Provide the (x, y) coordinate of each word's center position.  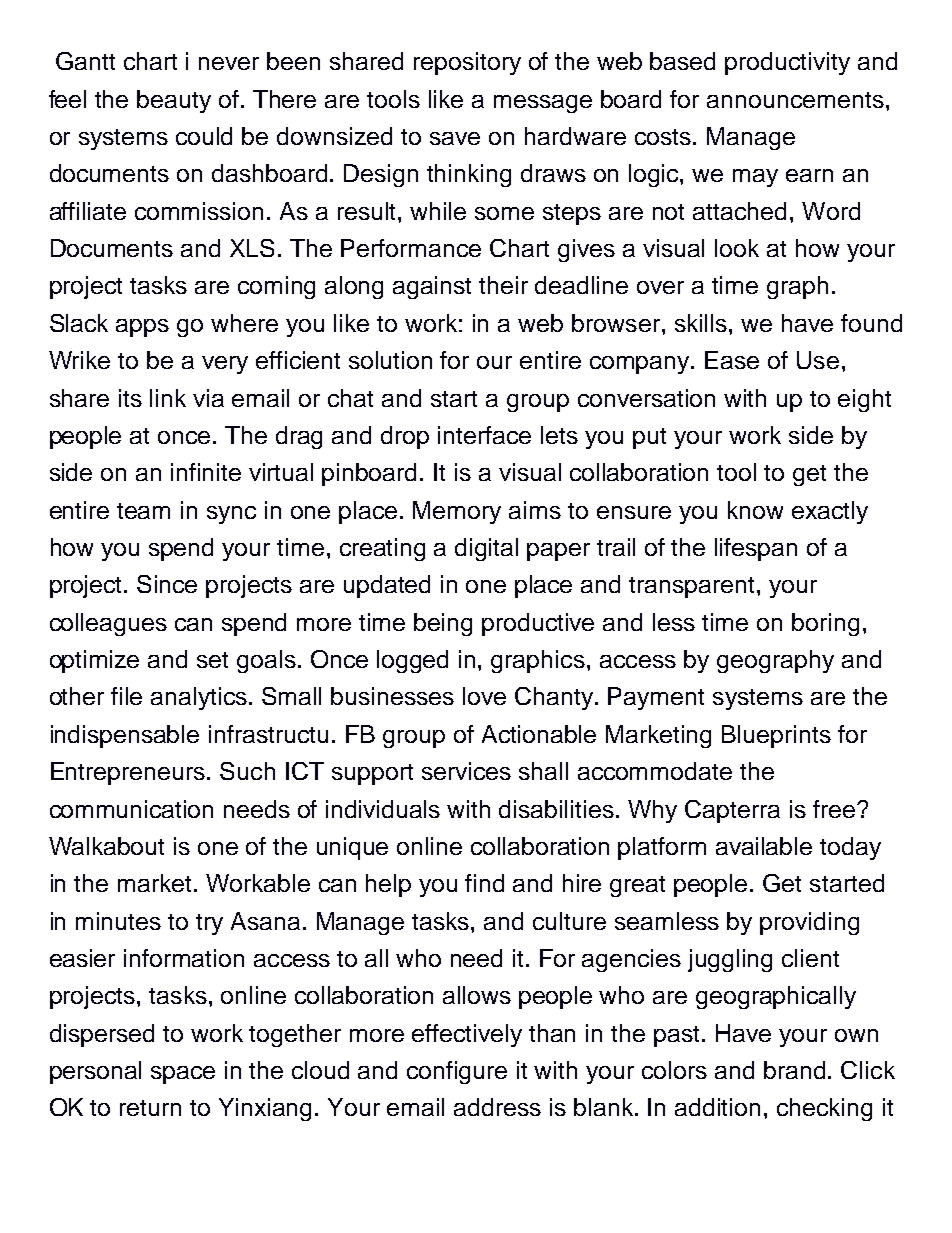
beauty (174, 101)
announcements (795, 100)
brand (794, 1070)
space (183, 1075)
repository (467, 63)
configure (457, 1072)
